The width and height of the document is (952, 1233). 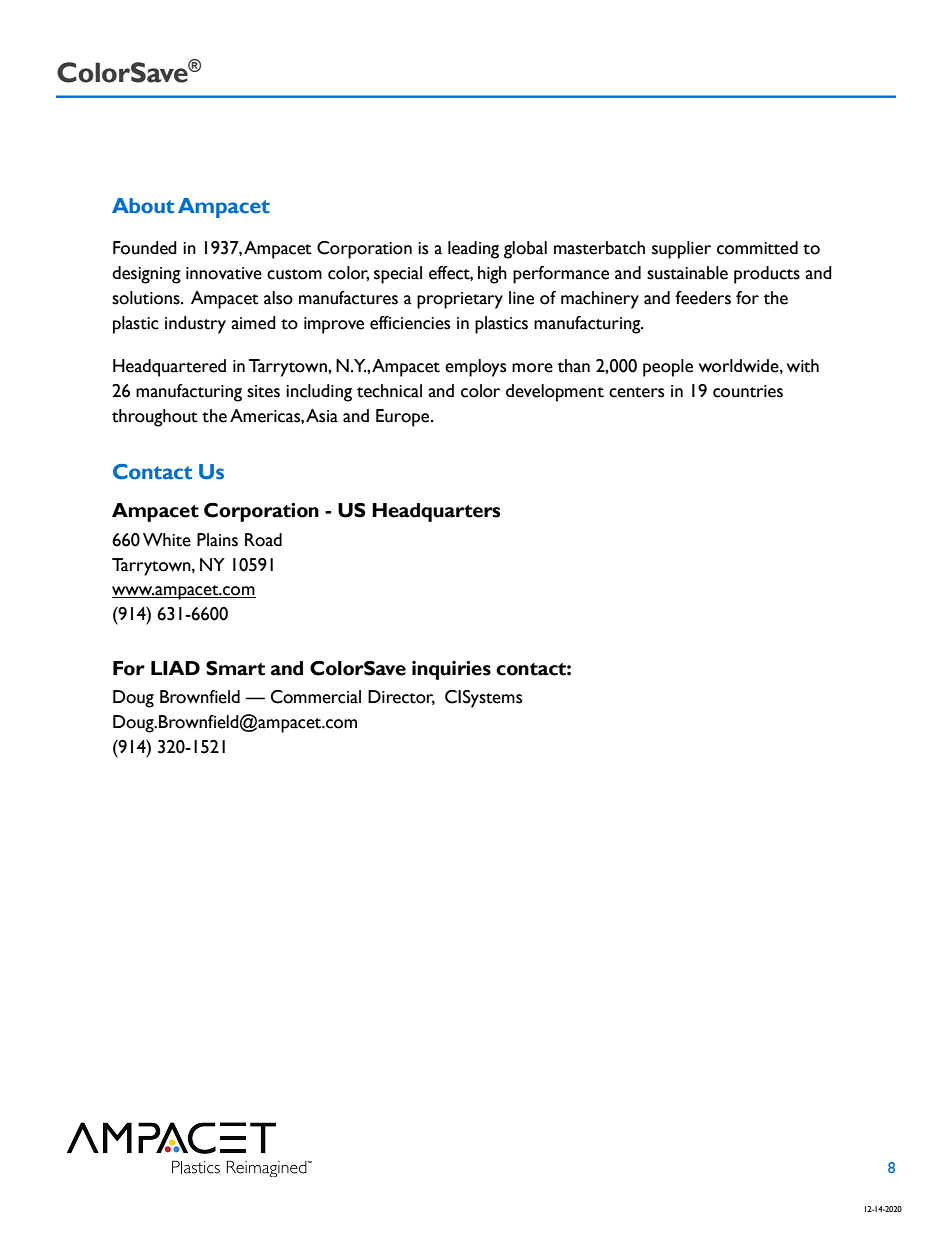 I want to click on Director, so click(x=401, y=697).
